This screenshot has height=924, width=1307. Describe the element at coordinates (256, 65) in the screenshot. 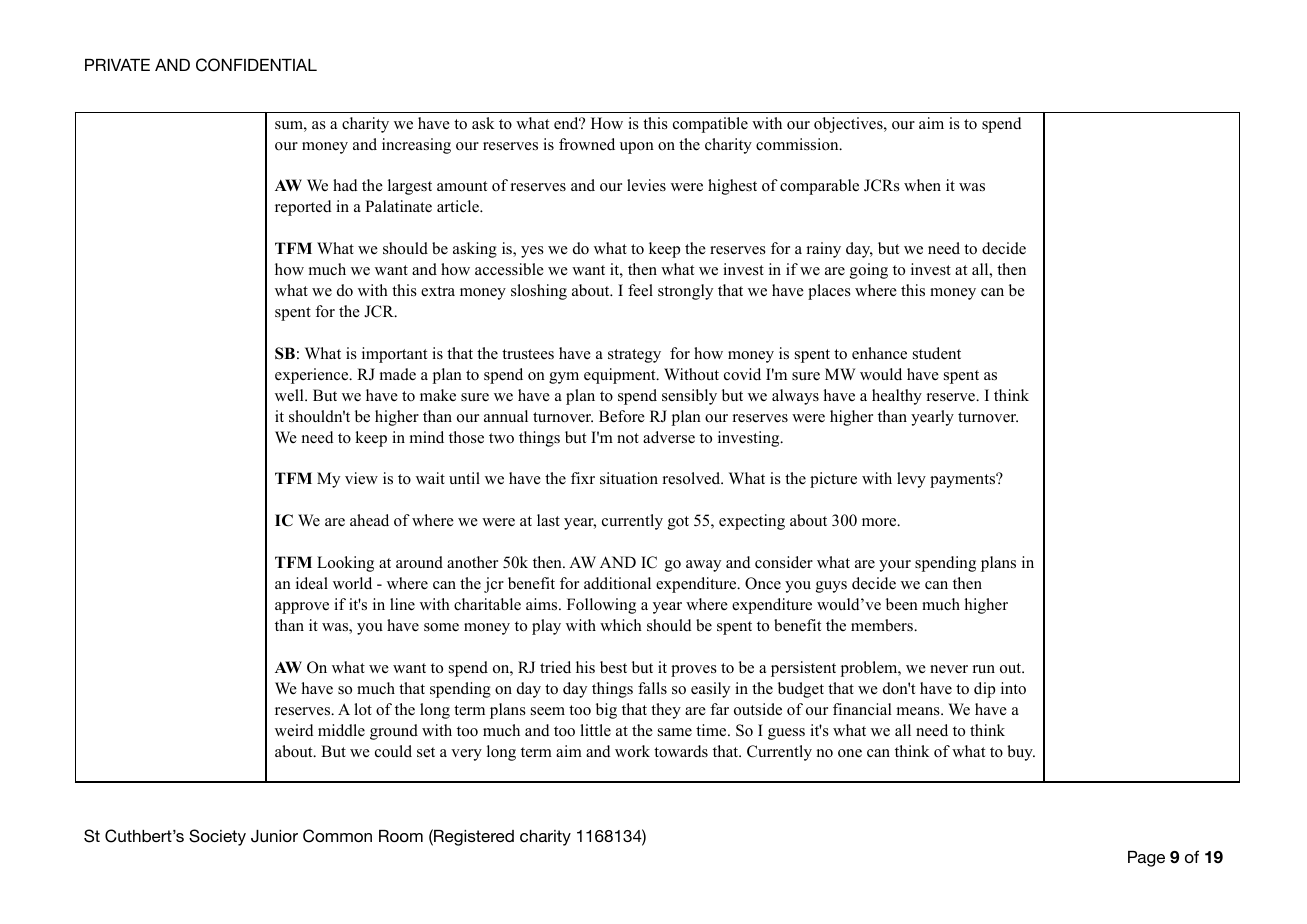

I see `CONFIDENTIAL` at that location.
